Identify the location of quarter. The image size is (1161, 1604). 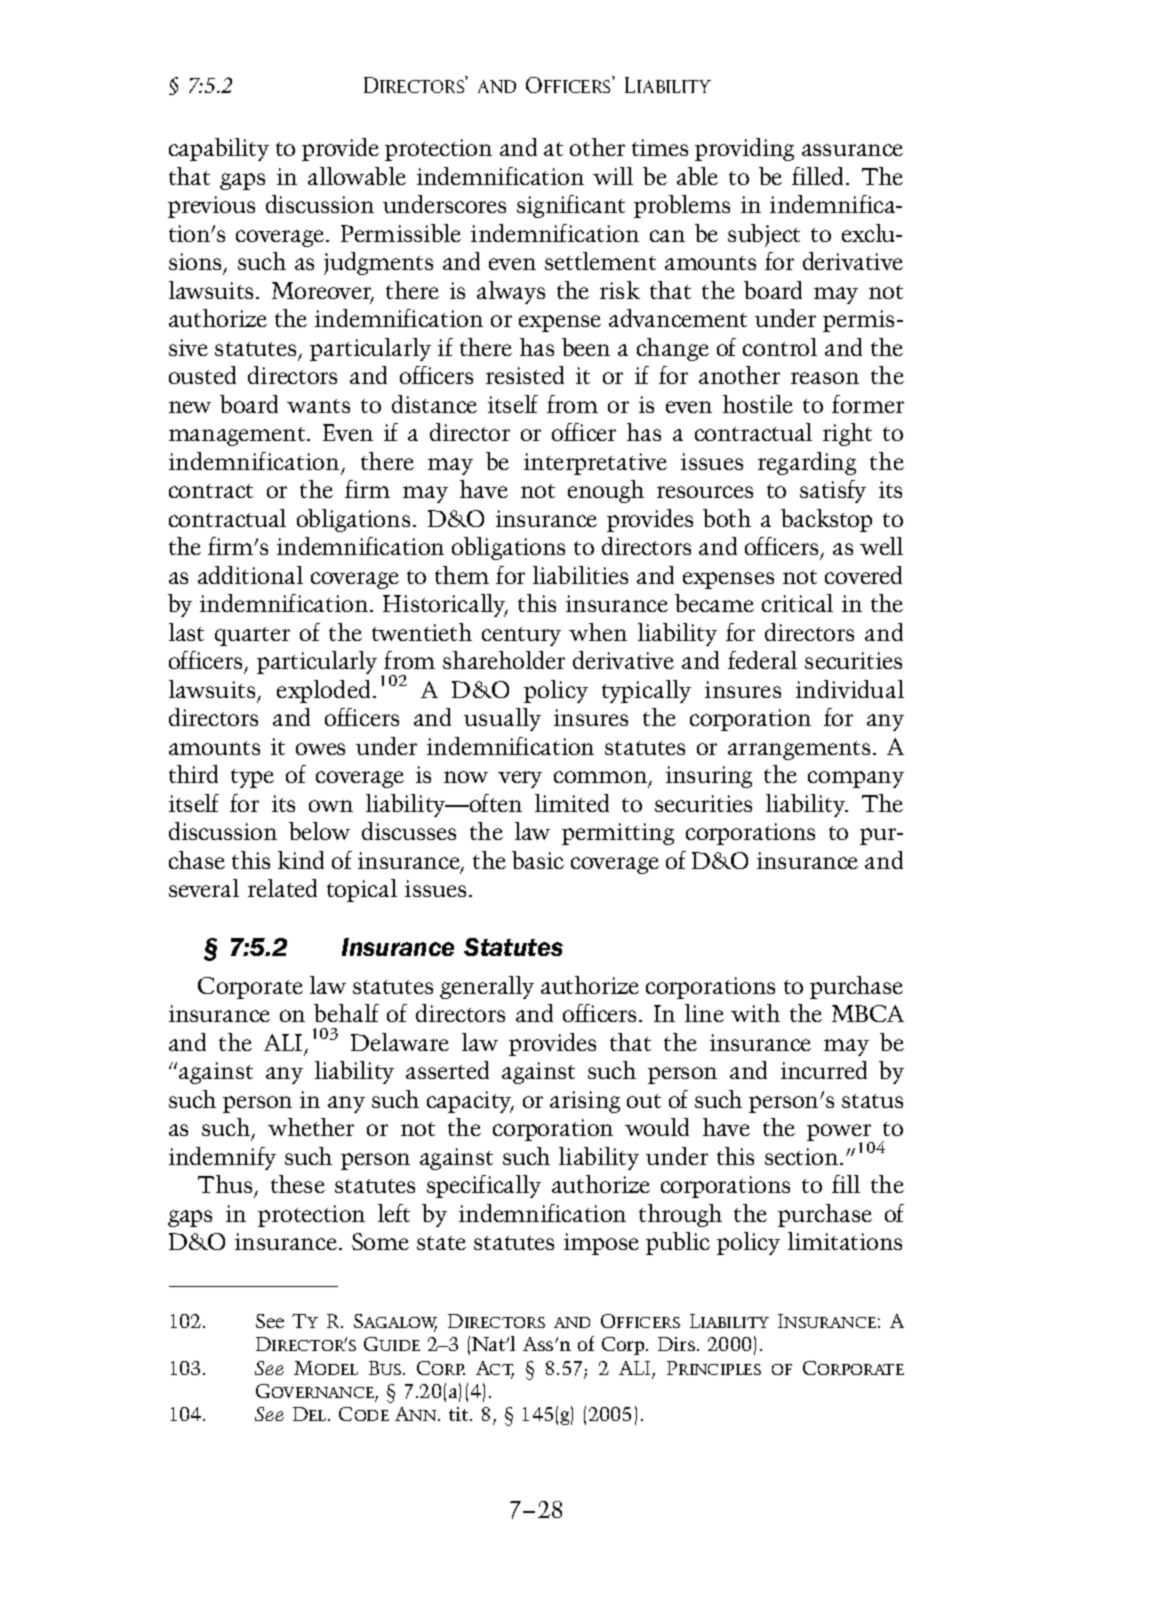
(252, 636).
